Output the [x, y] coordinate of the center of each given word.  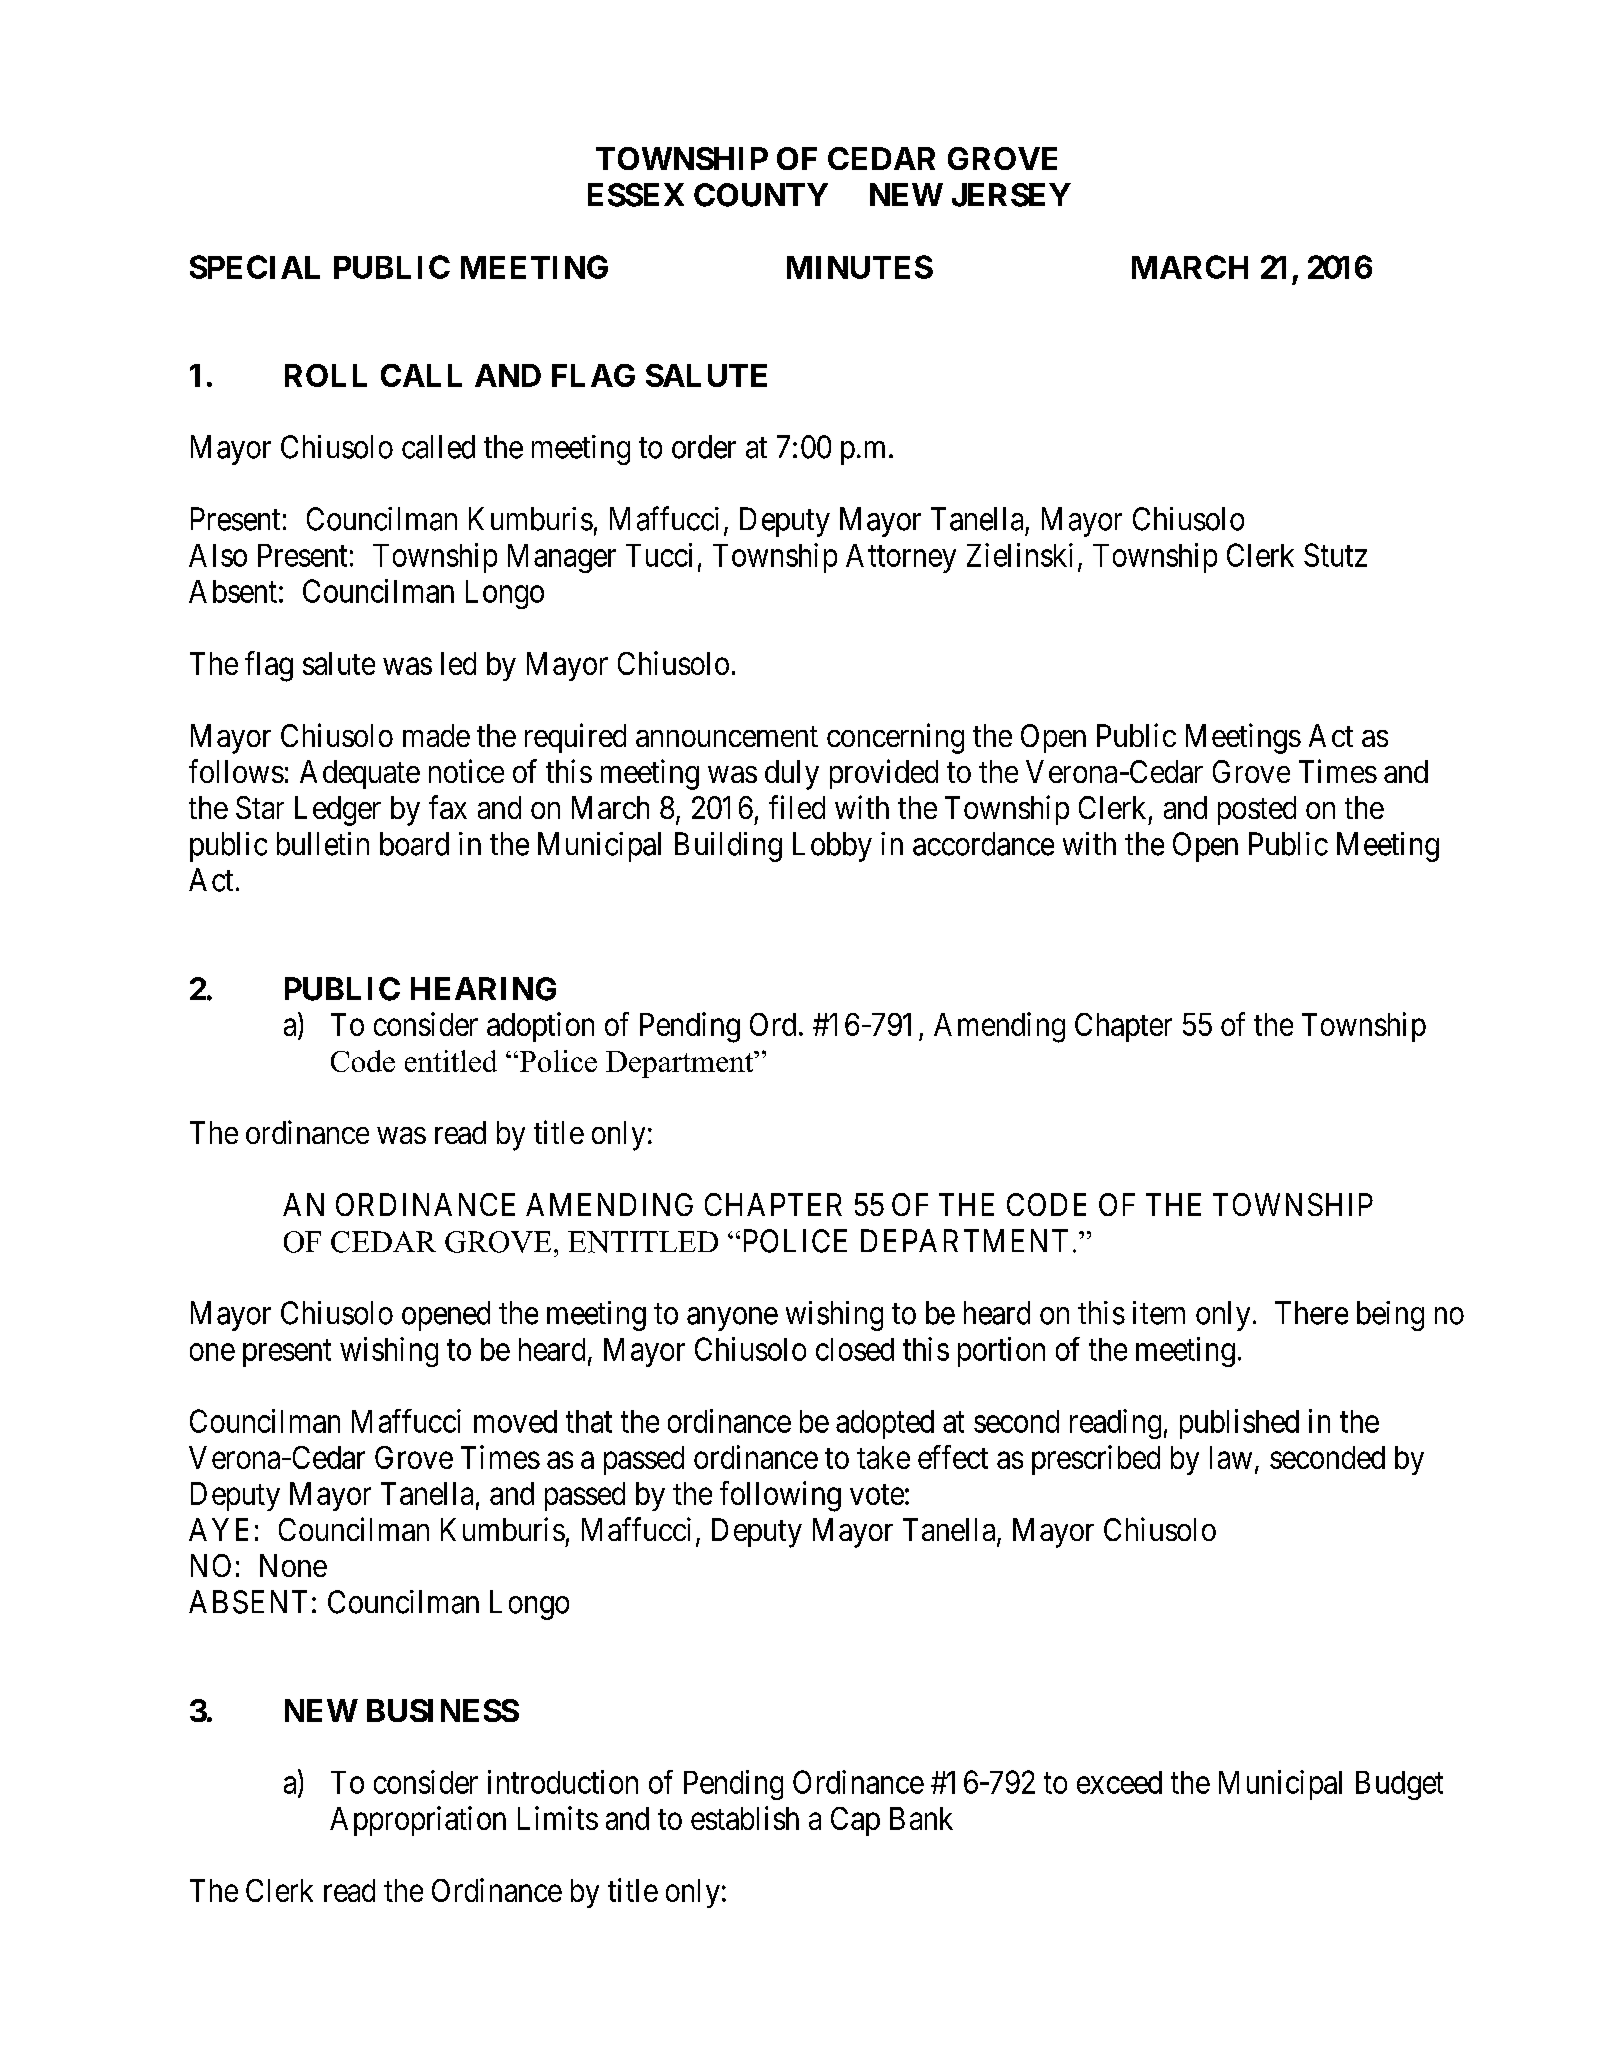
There [1311, 1313]
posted [1257, 810]
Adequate [360, 774]
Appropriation [418, 1821]
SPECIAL [255, 267]
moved [515, 1421]
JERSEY [1011, 195]
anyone [732, 1319]
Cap [855, 1821]
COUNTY [761, 195]
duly [792, 775]
